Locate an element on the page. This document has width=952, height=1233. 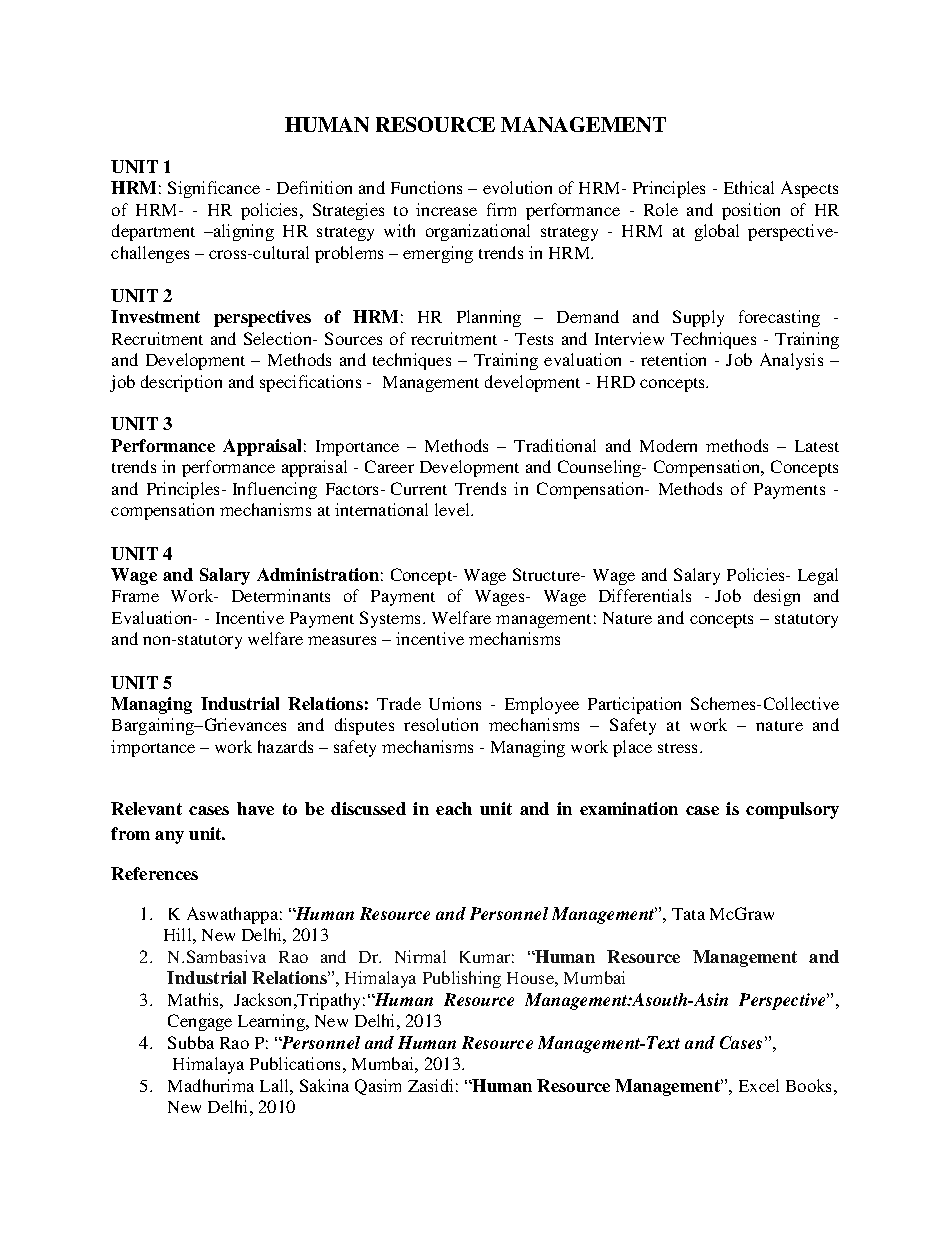
resolution is located at coordinates (441, 724).
